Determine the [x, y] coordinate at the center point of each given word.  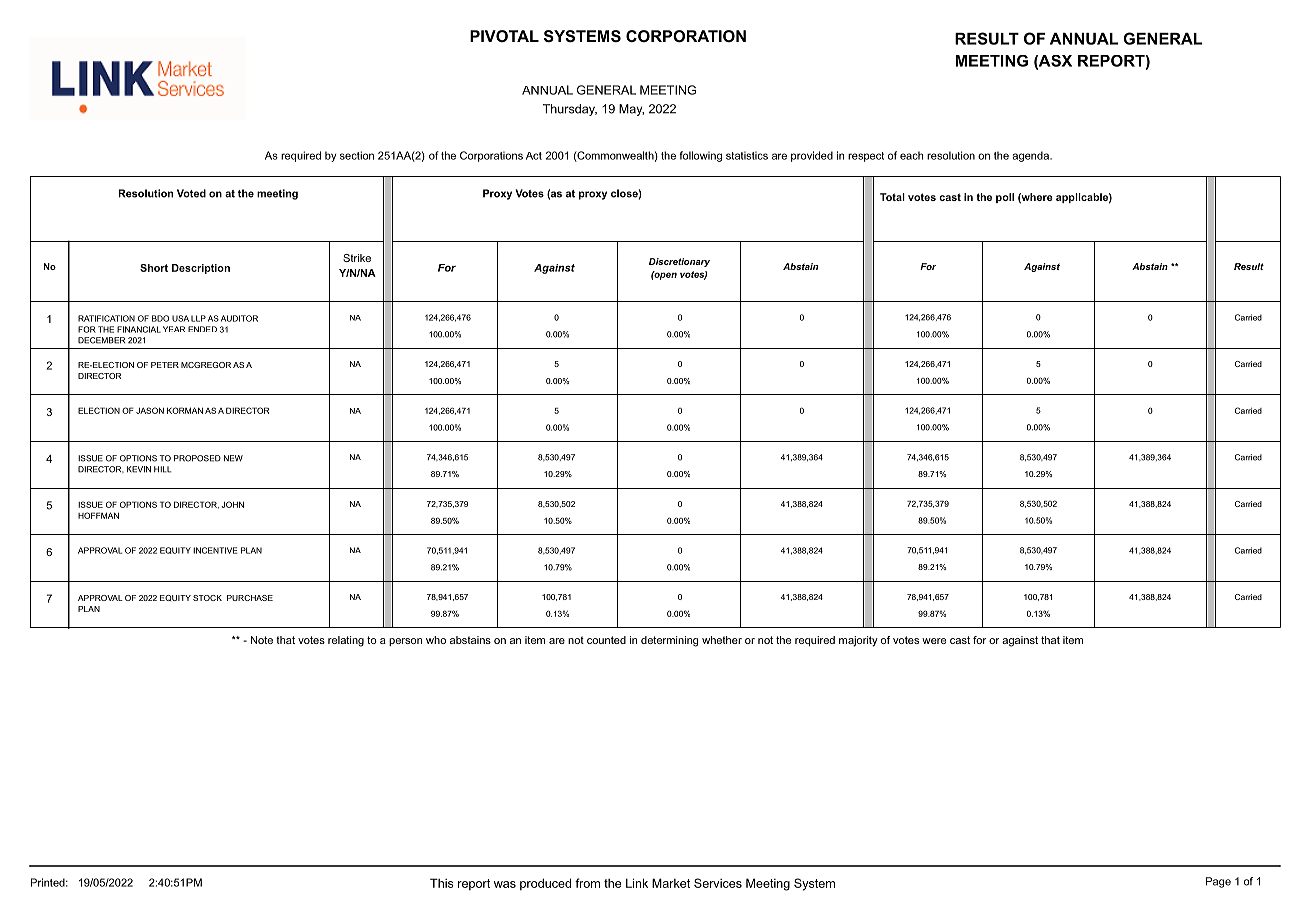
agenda [1031, 156]
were [934, 641]
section [357, 155]
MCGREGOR [206, 365]
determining [669, 641]
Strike [357, 258]
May [631, 110]
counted [606, 640]
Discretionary [679, 262]
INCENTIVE [215, 550]
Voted [191, 193]
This [442, 883]
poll [1005, 198]
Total [892, 197]
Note [262, 640]
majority [858, 641]
